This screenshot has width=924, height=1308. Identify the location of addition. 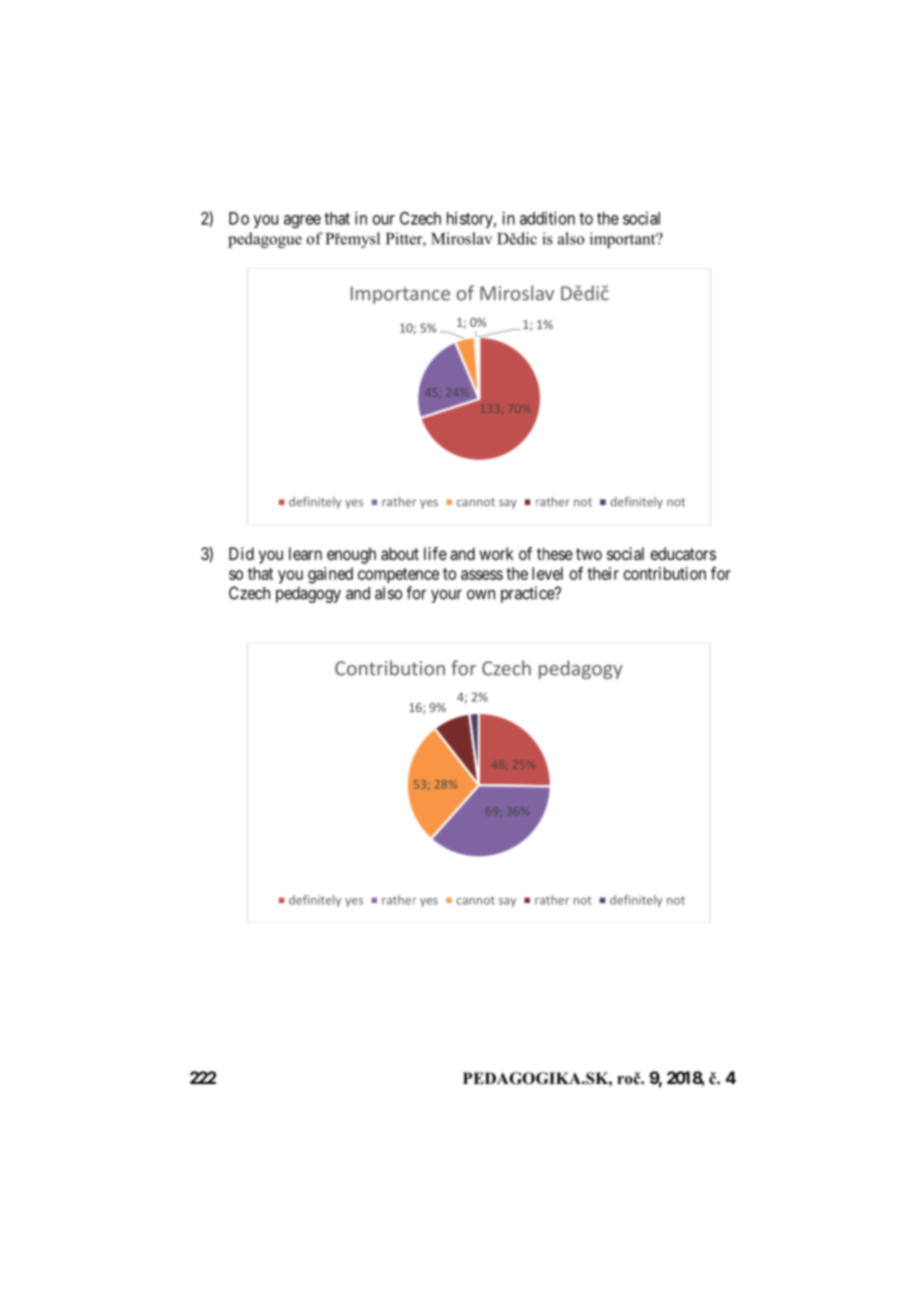
(547, 218).
